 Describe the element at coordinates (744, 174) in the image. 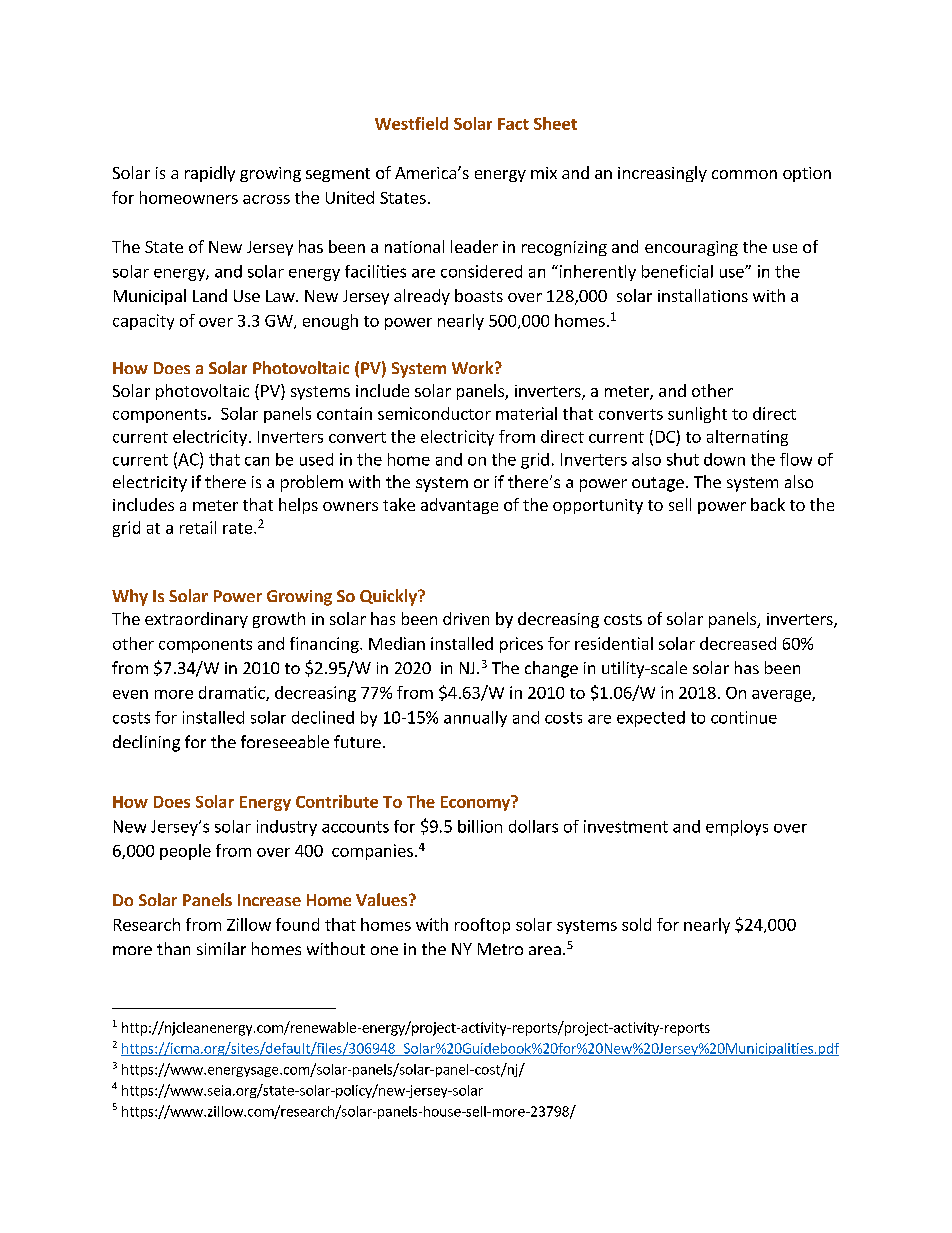

I see `common` at that location.
